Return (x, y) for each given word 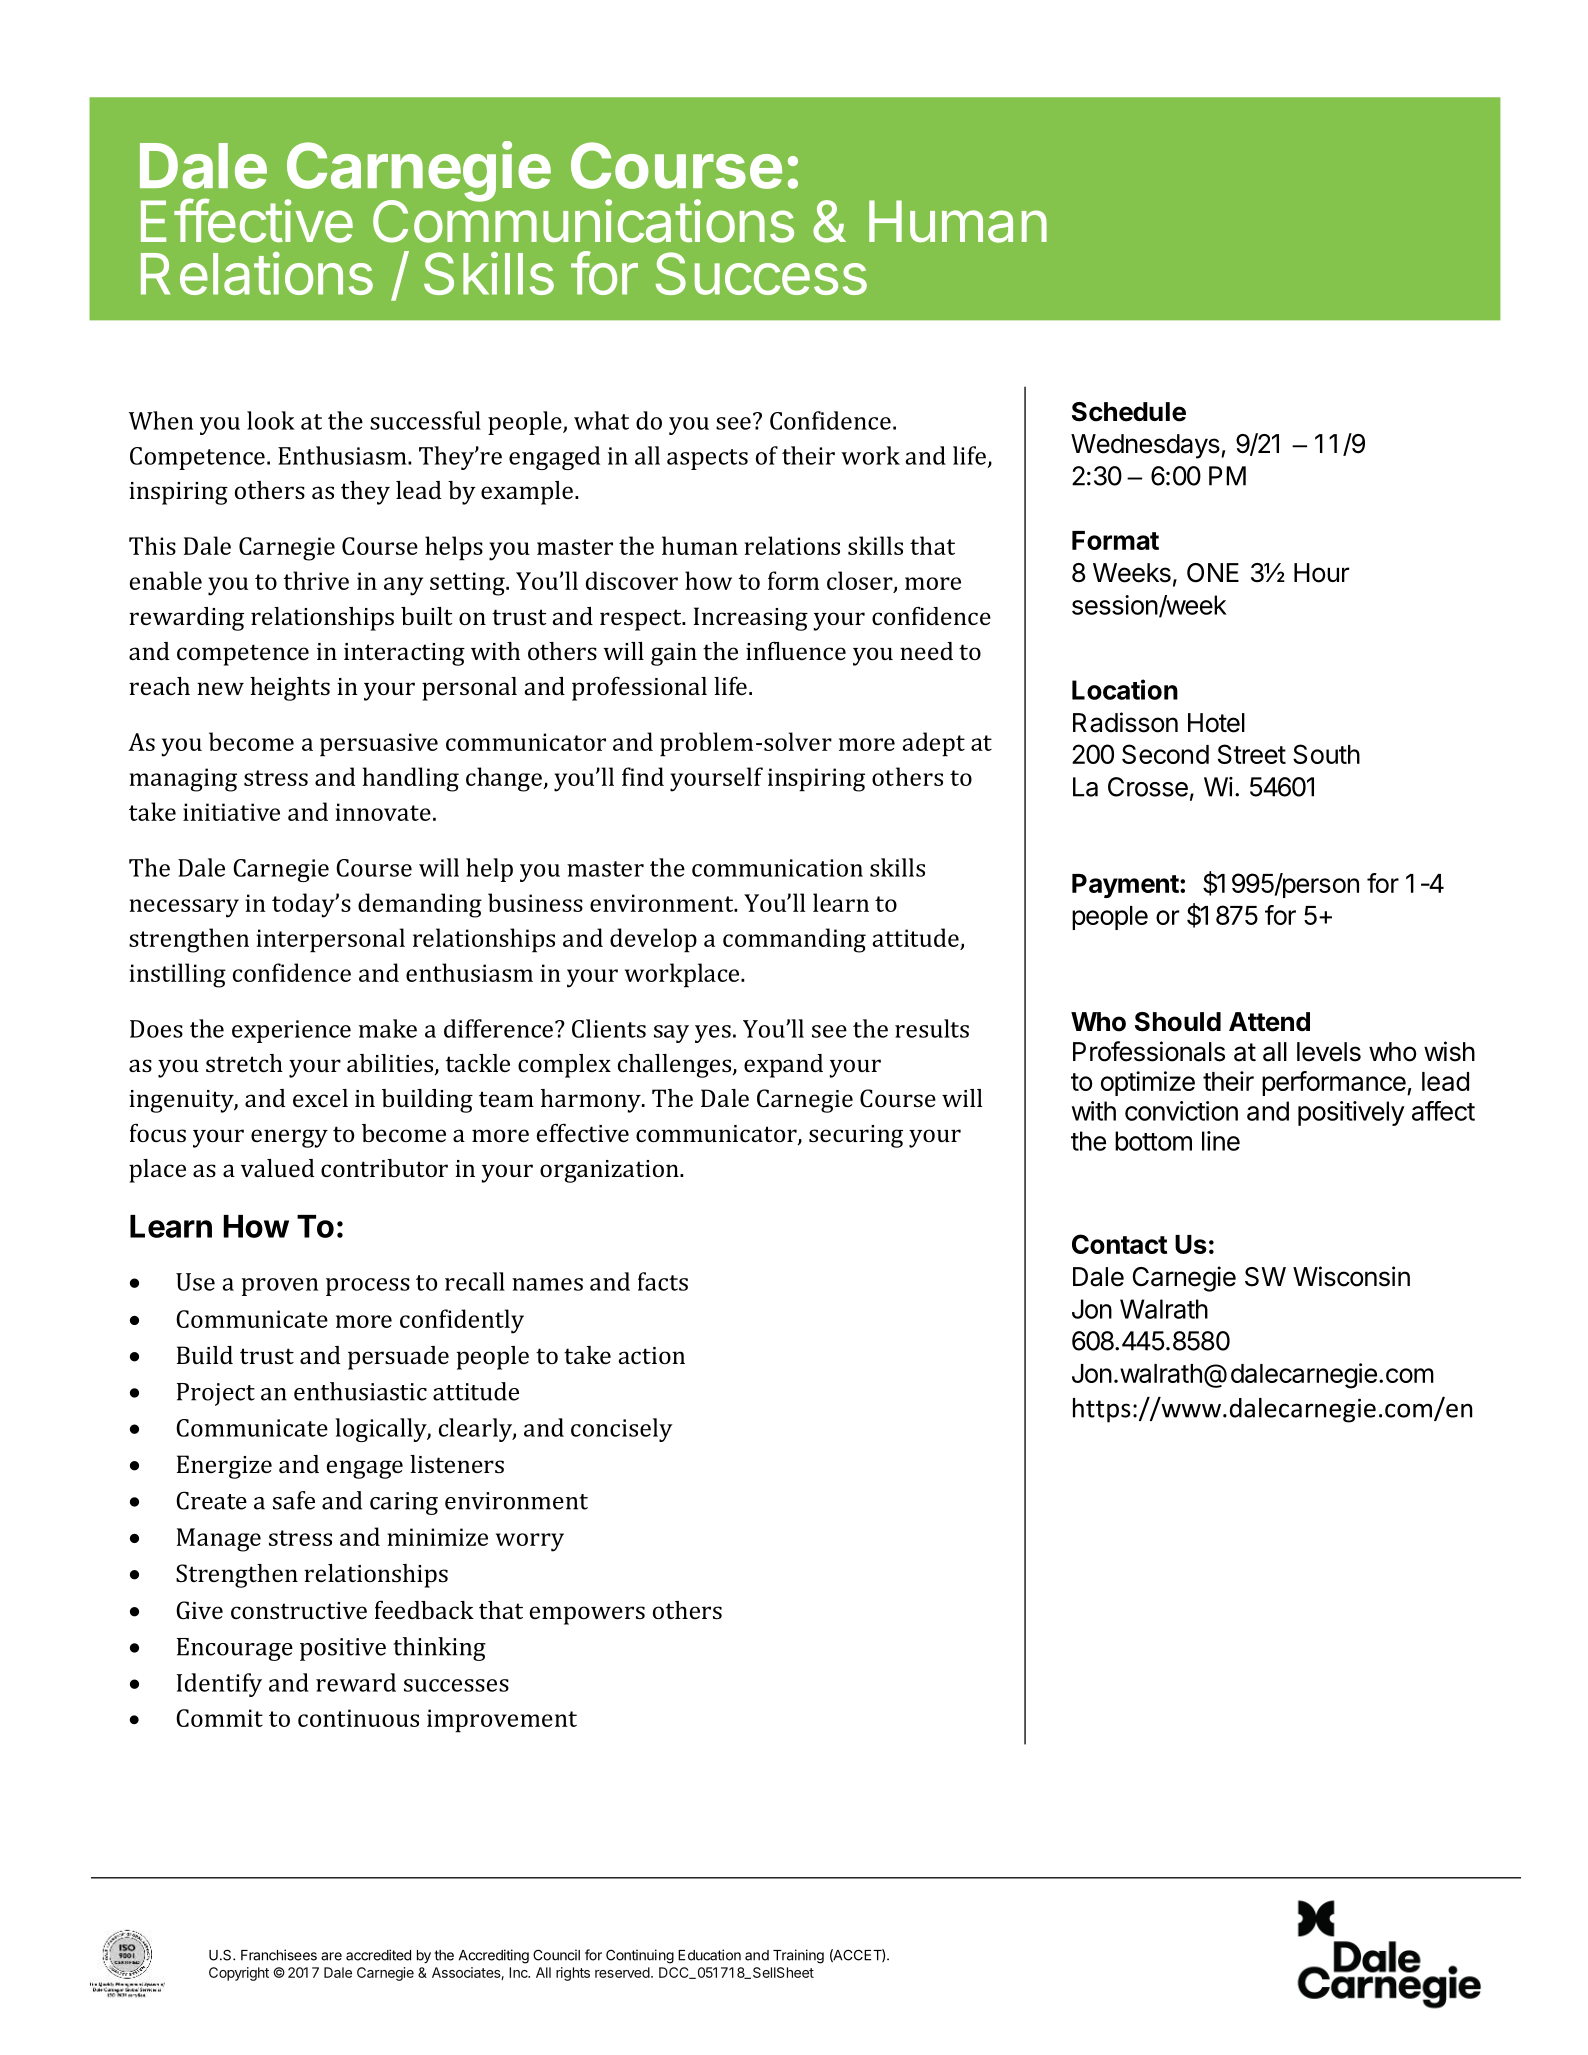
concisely (622, 1430)
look (271, 420)
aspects (707, 459)
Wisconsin (1351, 1276)
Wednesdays (1146, 446)
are (331, 1956)
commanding (794, 940)
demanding (420, 905)
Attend (1269, 1022)
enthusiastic (360, 1391)
